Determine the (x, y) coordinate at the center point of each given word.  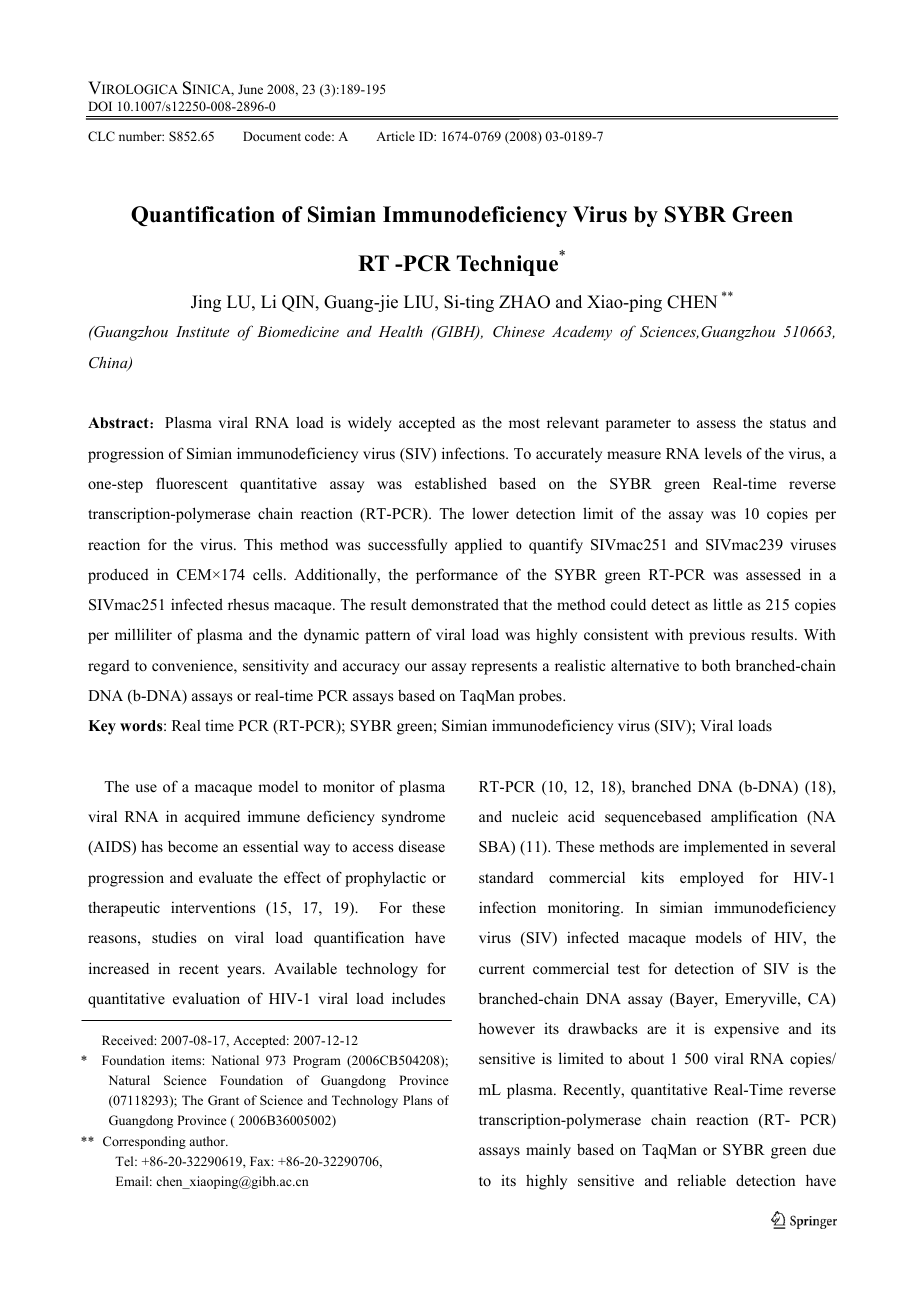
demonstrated (455, 604)
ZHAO (524, 302)
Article (395, 136)
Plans (417, 1100)
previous (717, 636)
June (250, 89)
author (208, 1141)
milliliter (143, 634)
